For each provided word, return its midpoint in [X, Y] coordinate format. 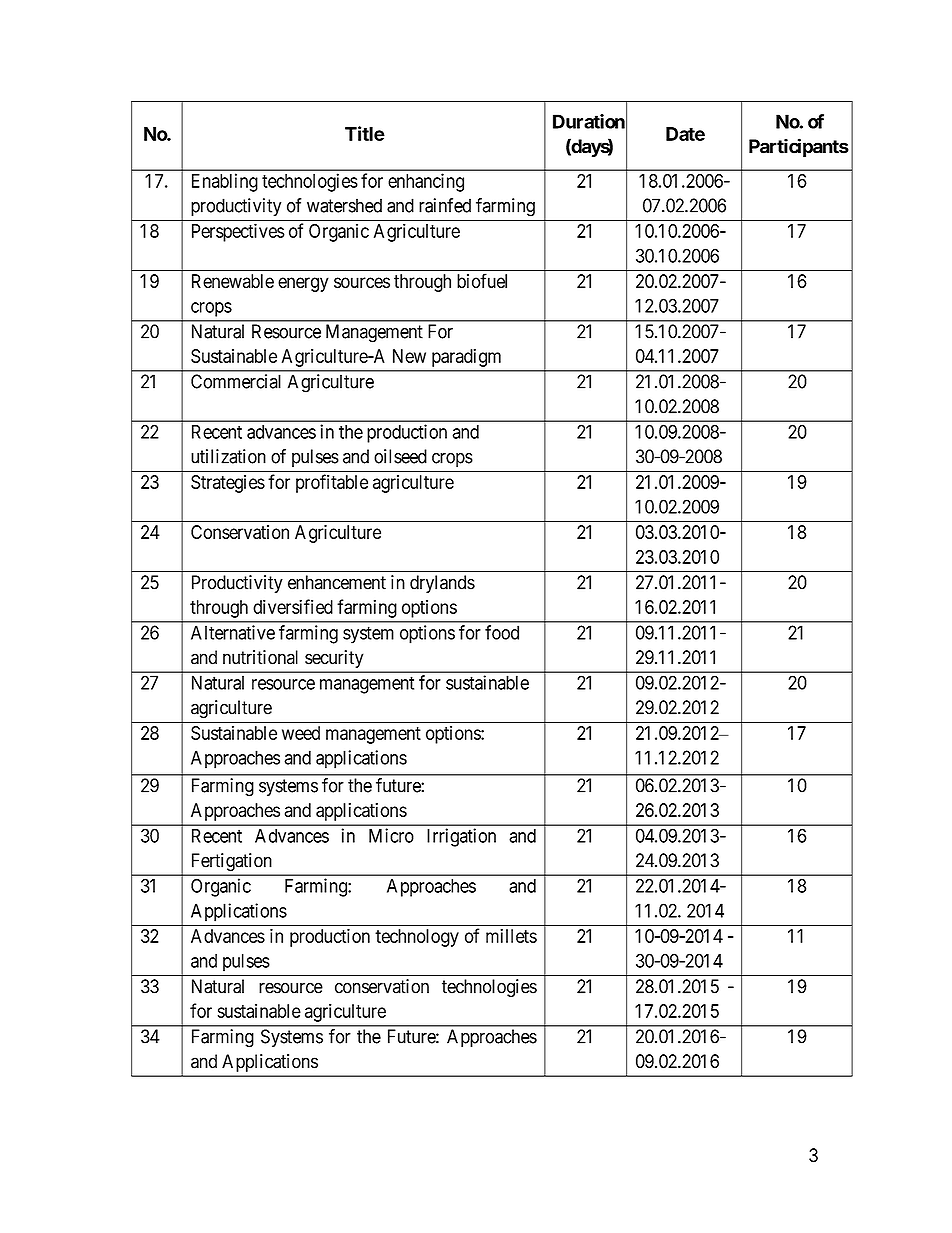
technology [417, 938]
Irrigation [461, 837]
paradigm [466, 358]
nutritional [260, 657]
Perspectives [238, 232]
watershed [344, 205]
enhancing [426, 182]
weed [301, 733]
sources [362, 283]
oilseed [400, 456]
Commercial [236, 381]
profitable [332, 483]
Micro [391, 835]
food [502, 632]
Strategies [228, 484]
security [334, 659]
